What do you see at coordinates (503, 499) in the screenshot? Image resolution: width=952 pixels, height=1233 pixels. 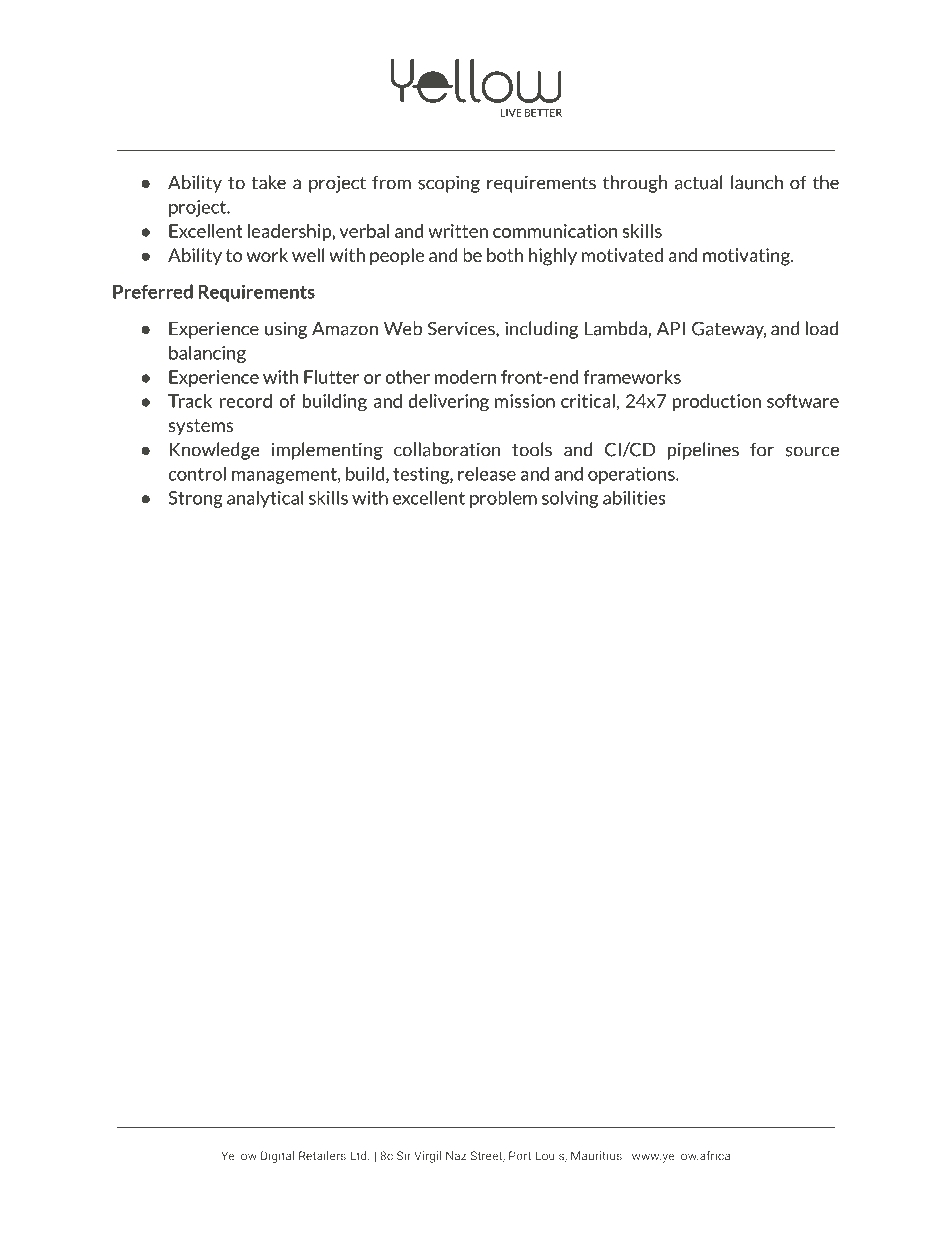 I see `problem` at bounding box center [503, 499].
